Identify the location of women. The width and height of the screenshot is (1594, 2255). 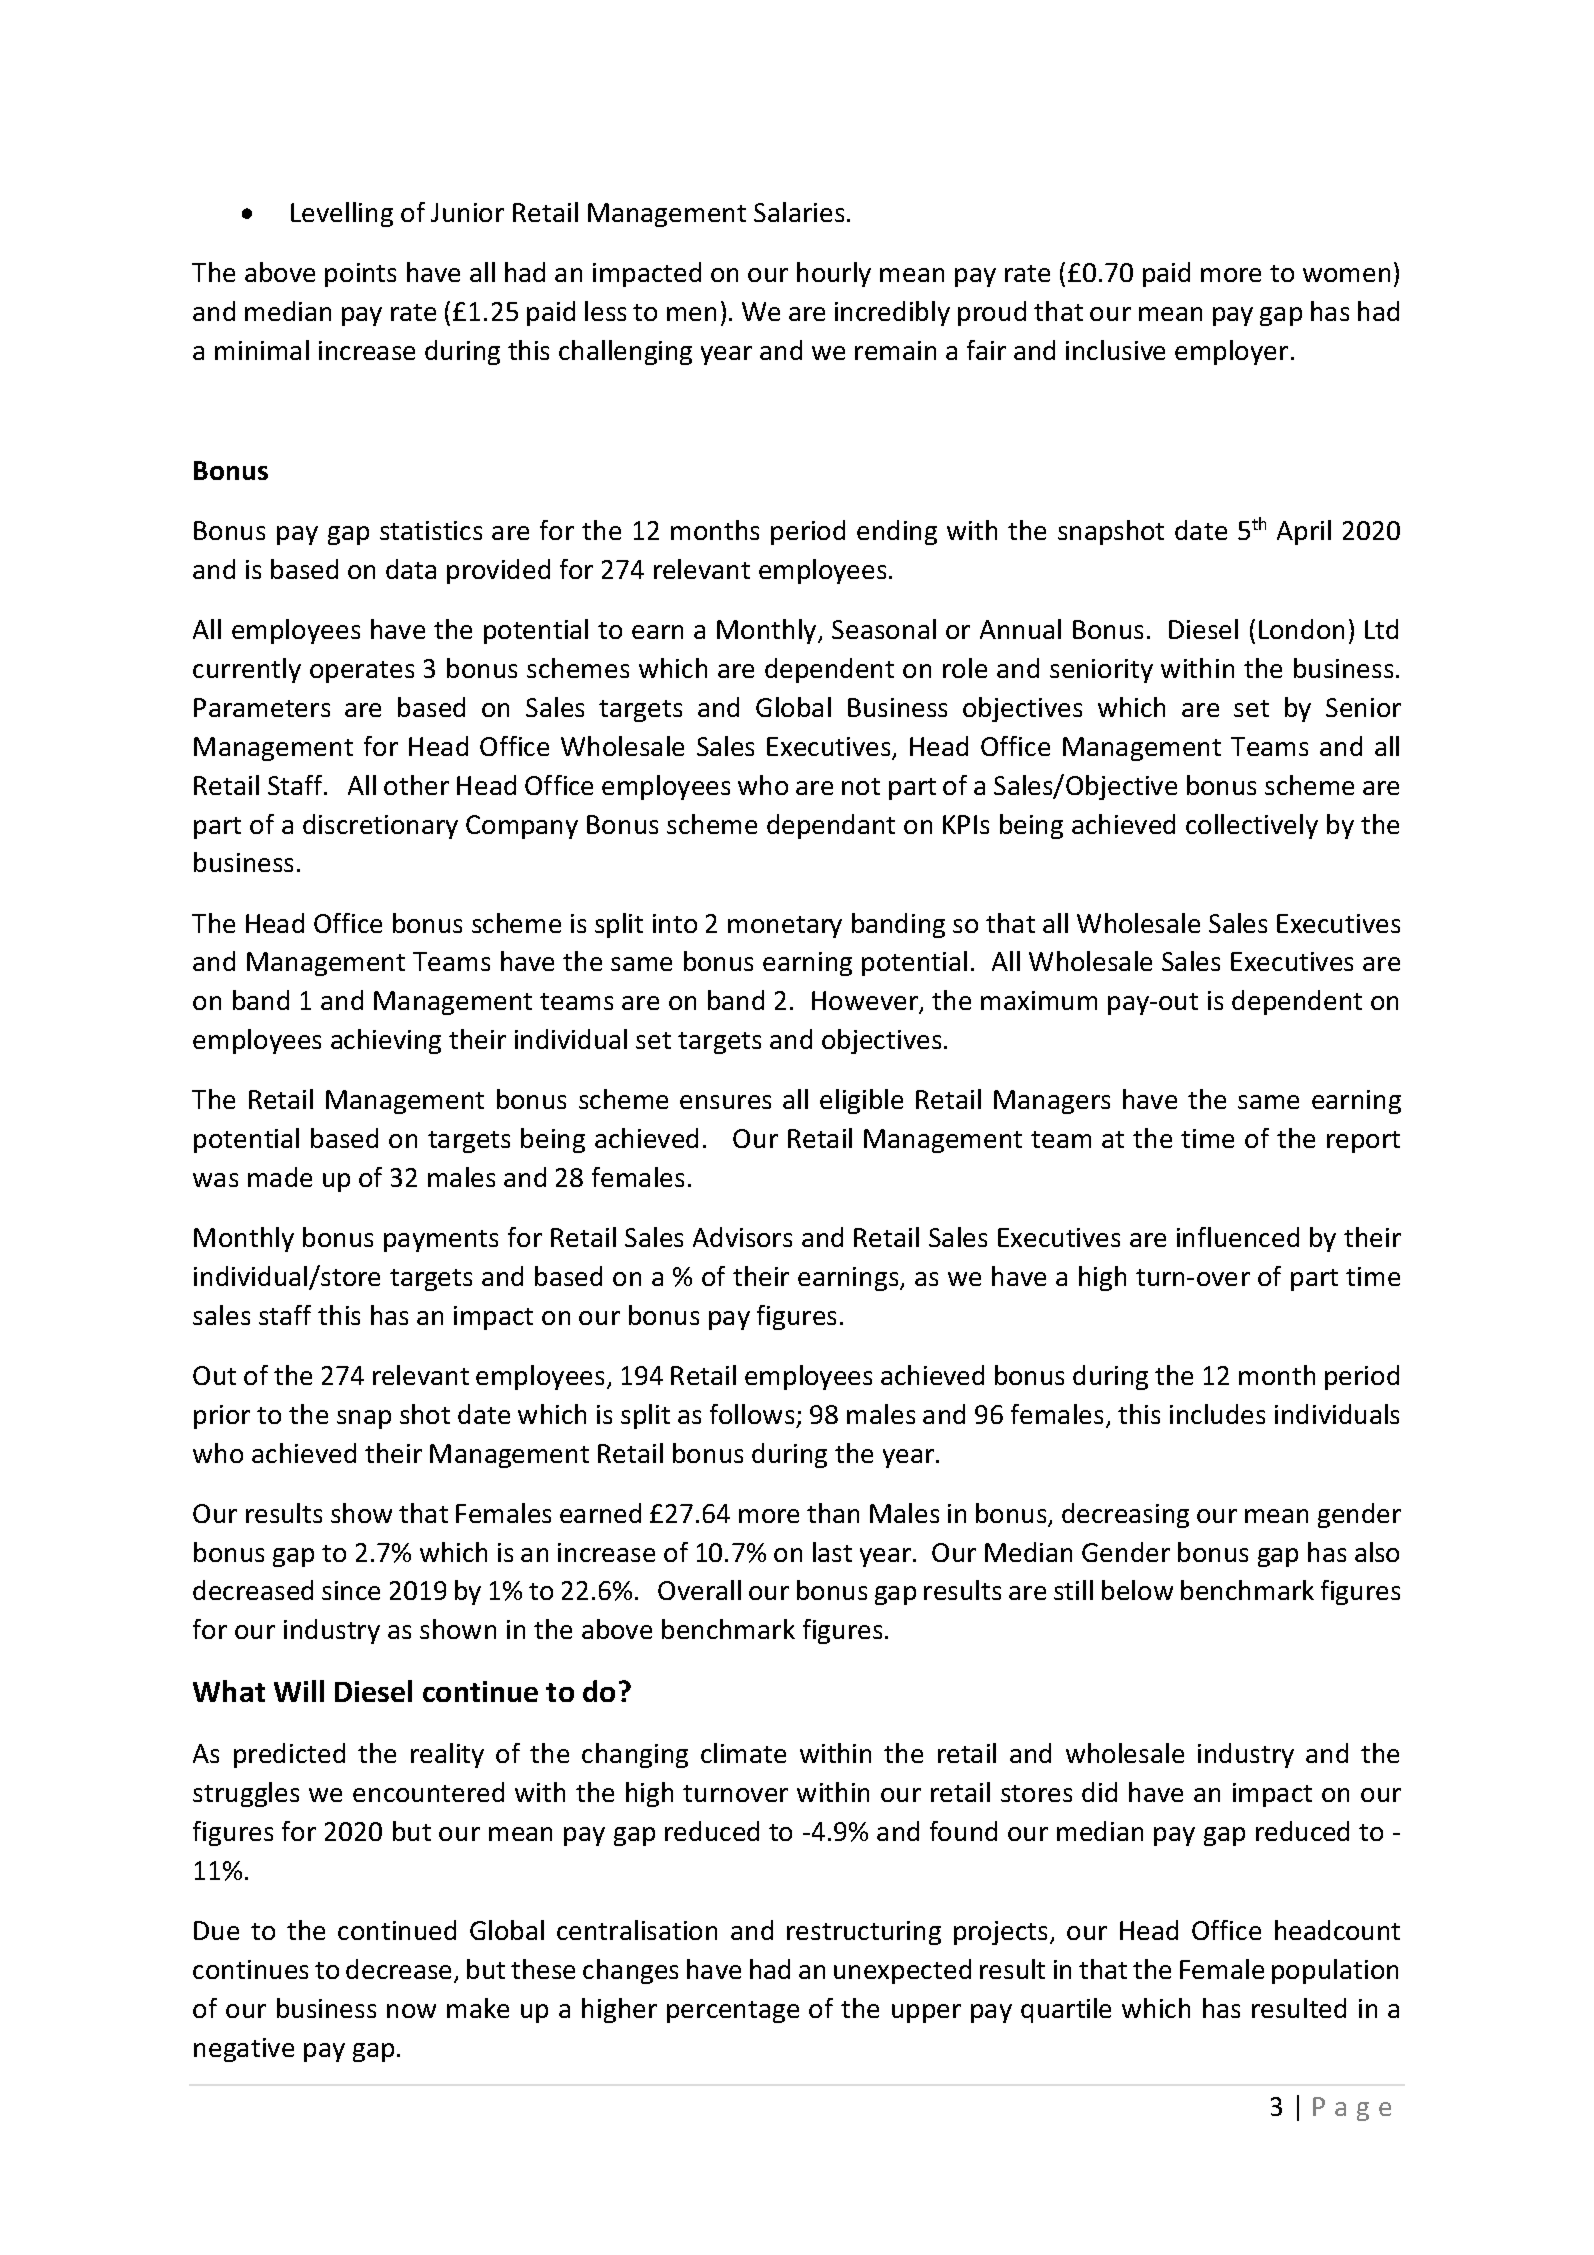
(1346, 275).
